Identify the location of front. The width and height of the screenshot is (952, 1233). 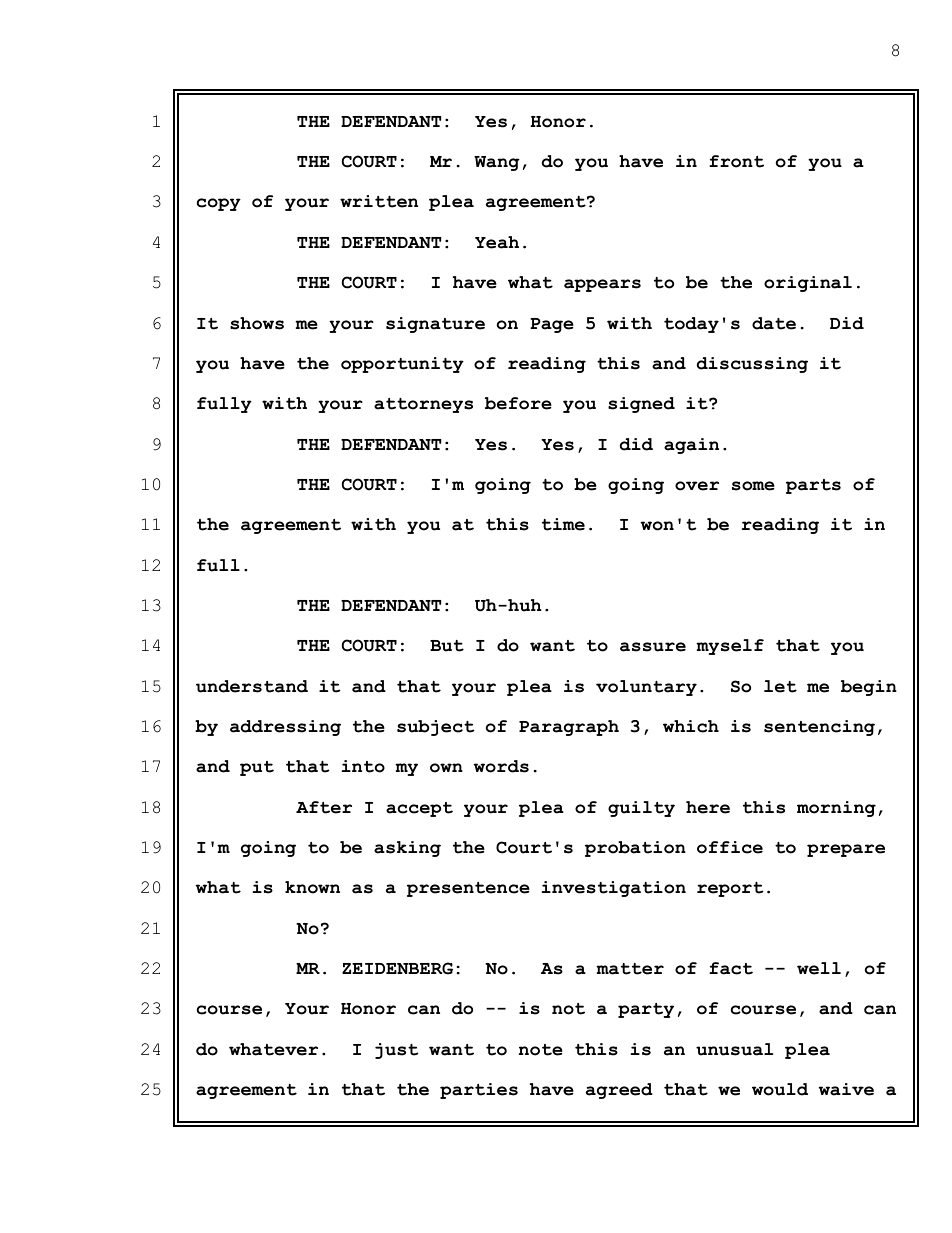
(736, 161).
